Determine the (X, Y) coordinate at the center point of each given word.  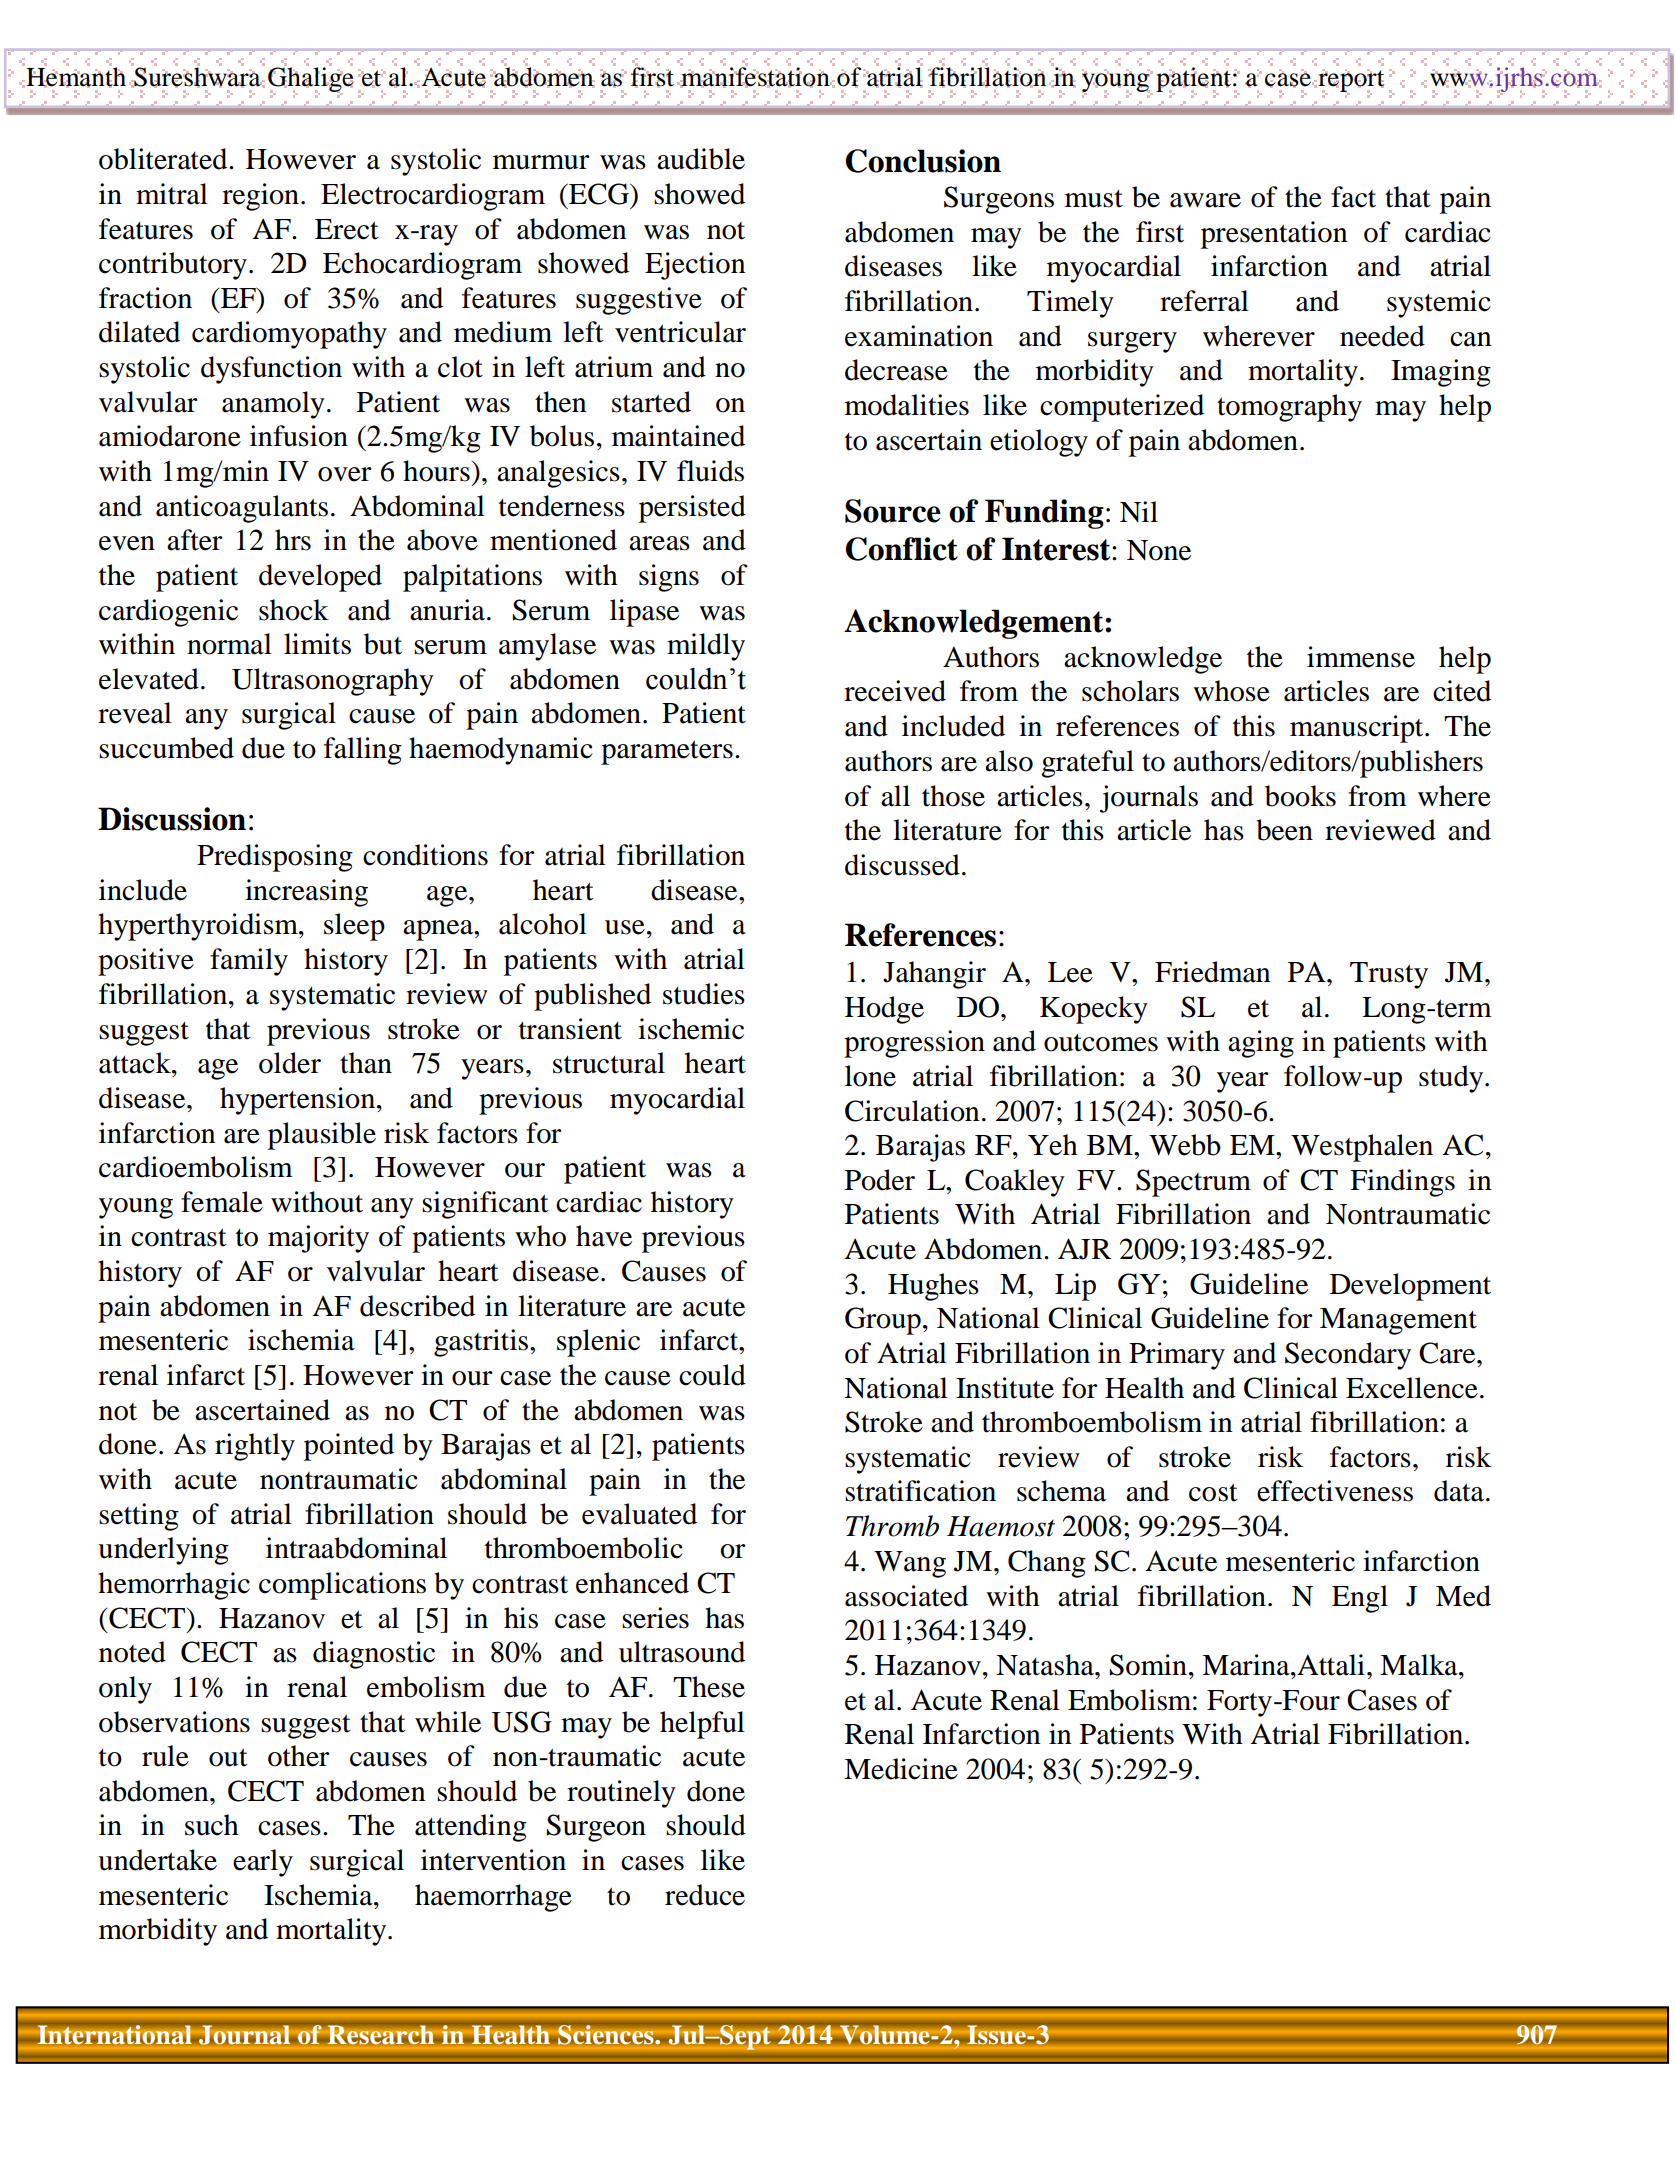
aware (1205, 200)
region (260, 197)
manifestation (755, 76)
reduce (705, 1895)
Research (380, 2035)
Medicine (901, 1769)
